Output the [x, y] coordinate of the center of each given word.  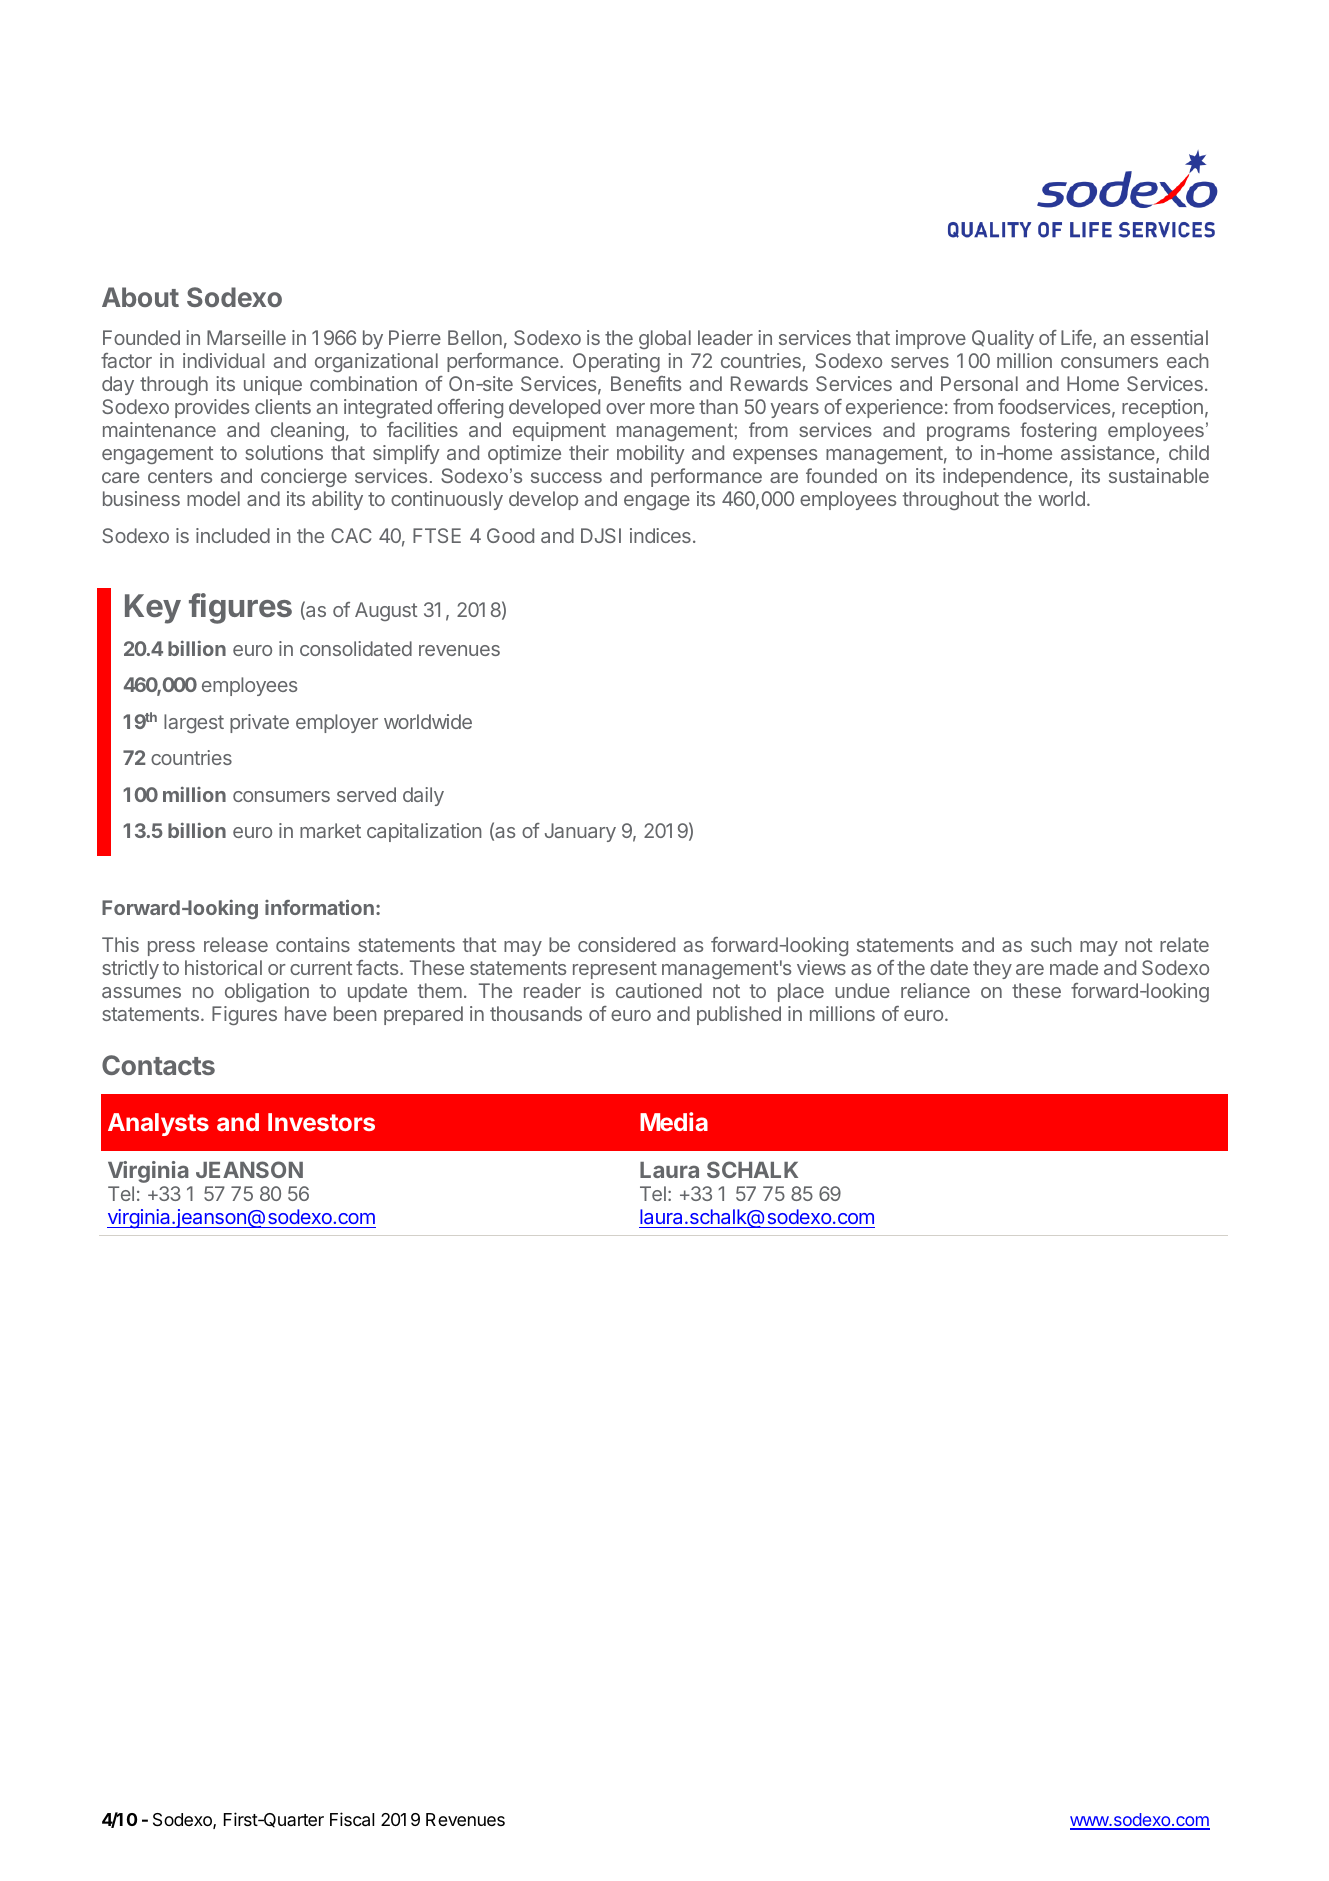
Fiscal [352, 1819]
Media [674, 1121]
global [665, 339]
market [330, 830]
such [1051, 944]
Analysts [158, 1124]
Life [1077, 339]
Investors [321, 1122]
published [739, 1015]
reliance [935, 990]
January [580, 832]
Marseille [246, 337]
